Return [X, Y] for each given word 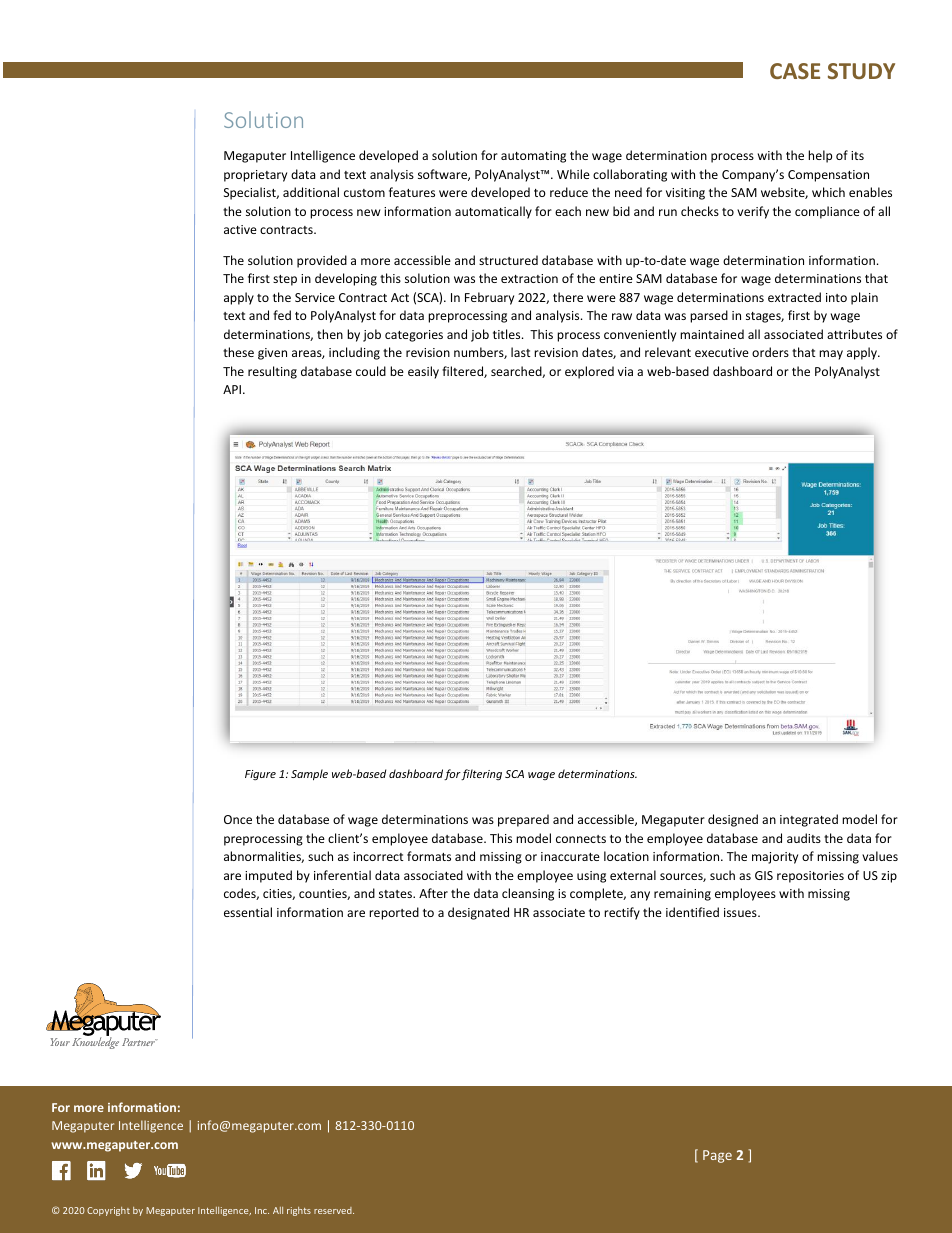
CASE [795, 71]
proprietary [255, 176]
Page [717, 1156]
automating [533, 157]
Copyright [108, 1211]
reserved [334, 1210]
